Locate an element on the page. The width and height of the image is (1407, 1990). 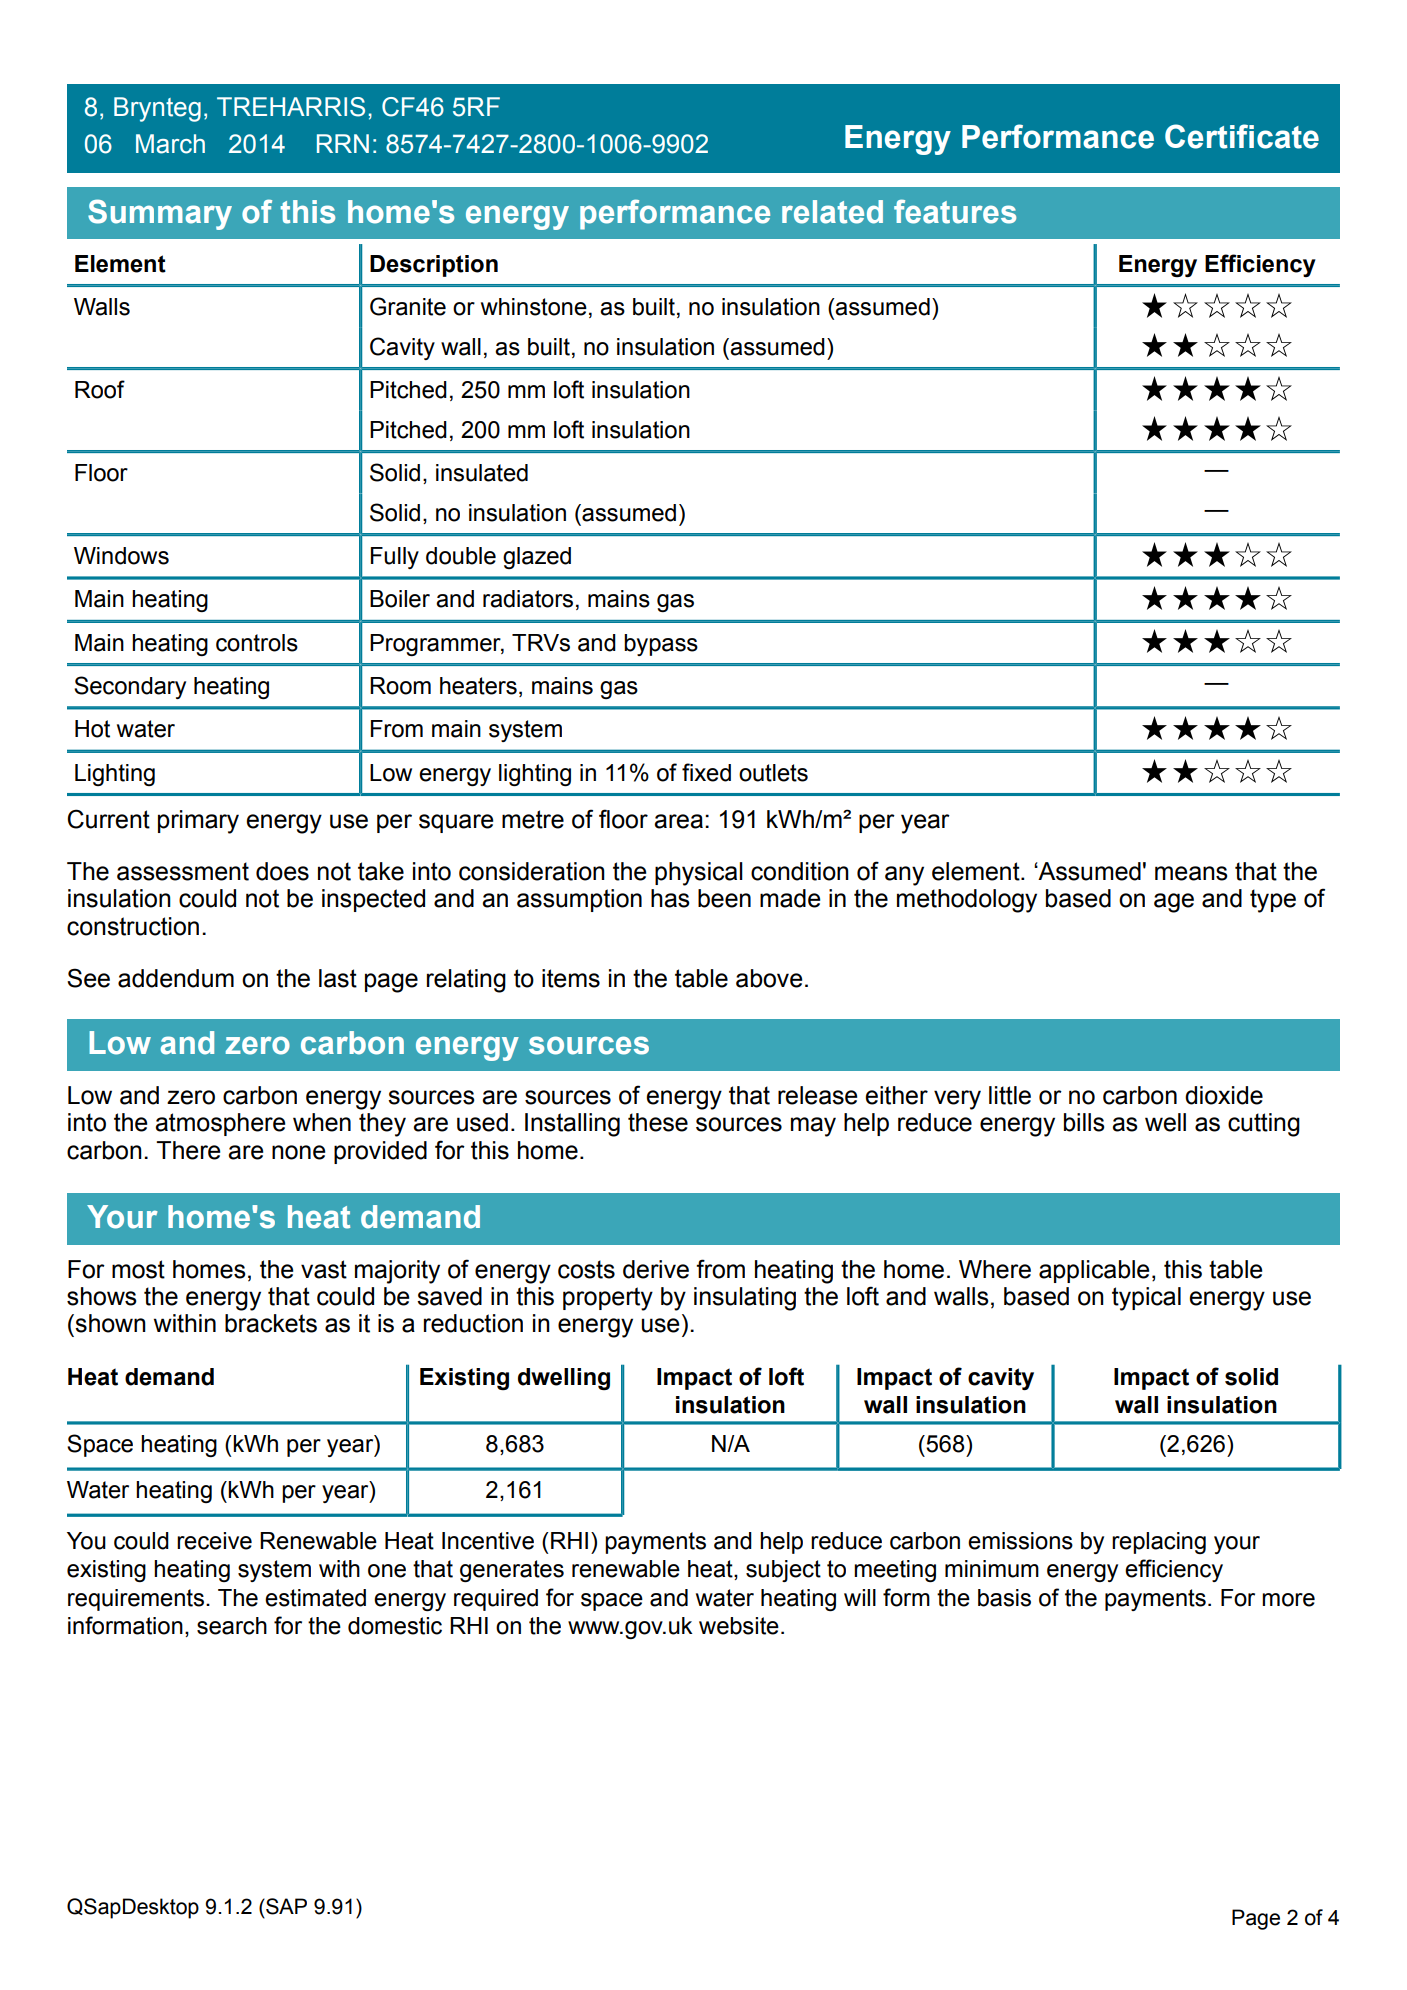
assessment is located at coordinates (183, 871).
